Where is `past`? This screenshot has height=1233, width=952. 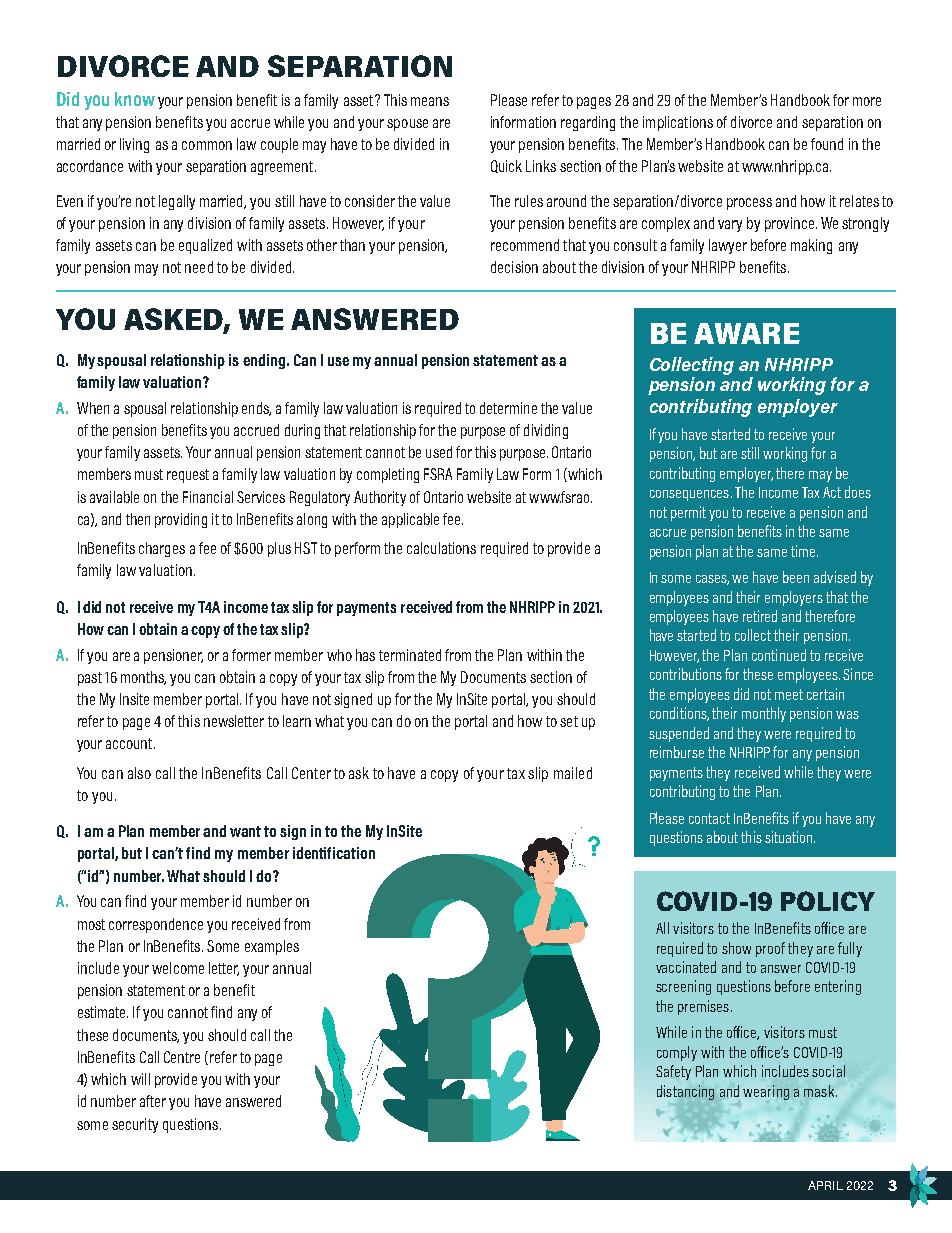
past is located at coordinates (90, 679).
